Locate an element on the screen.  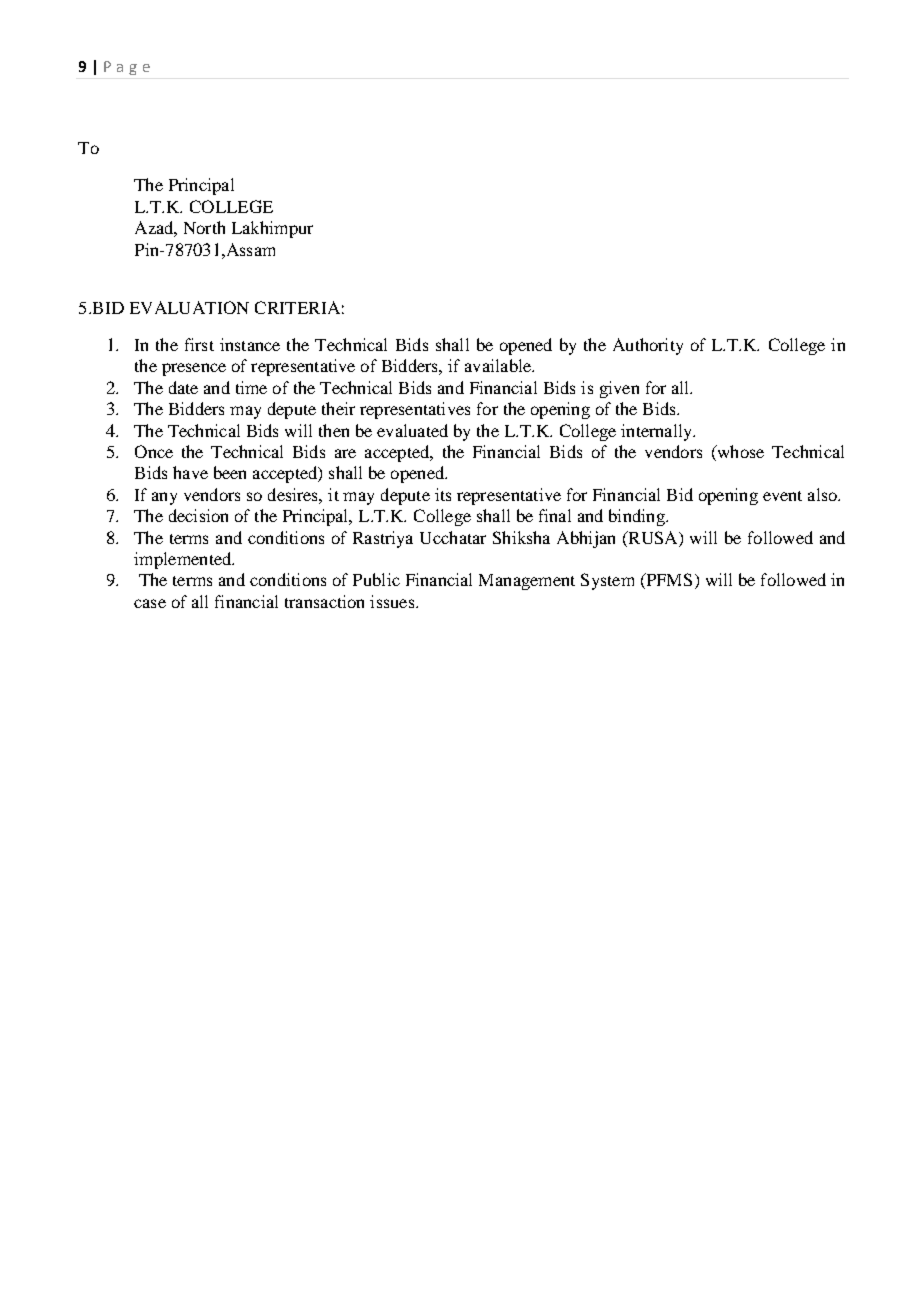
case is located at coordinates (150, 603).
